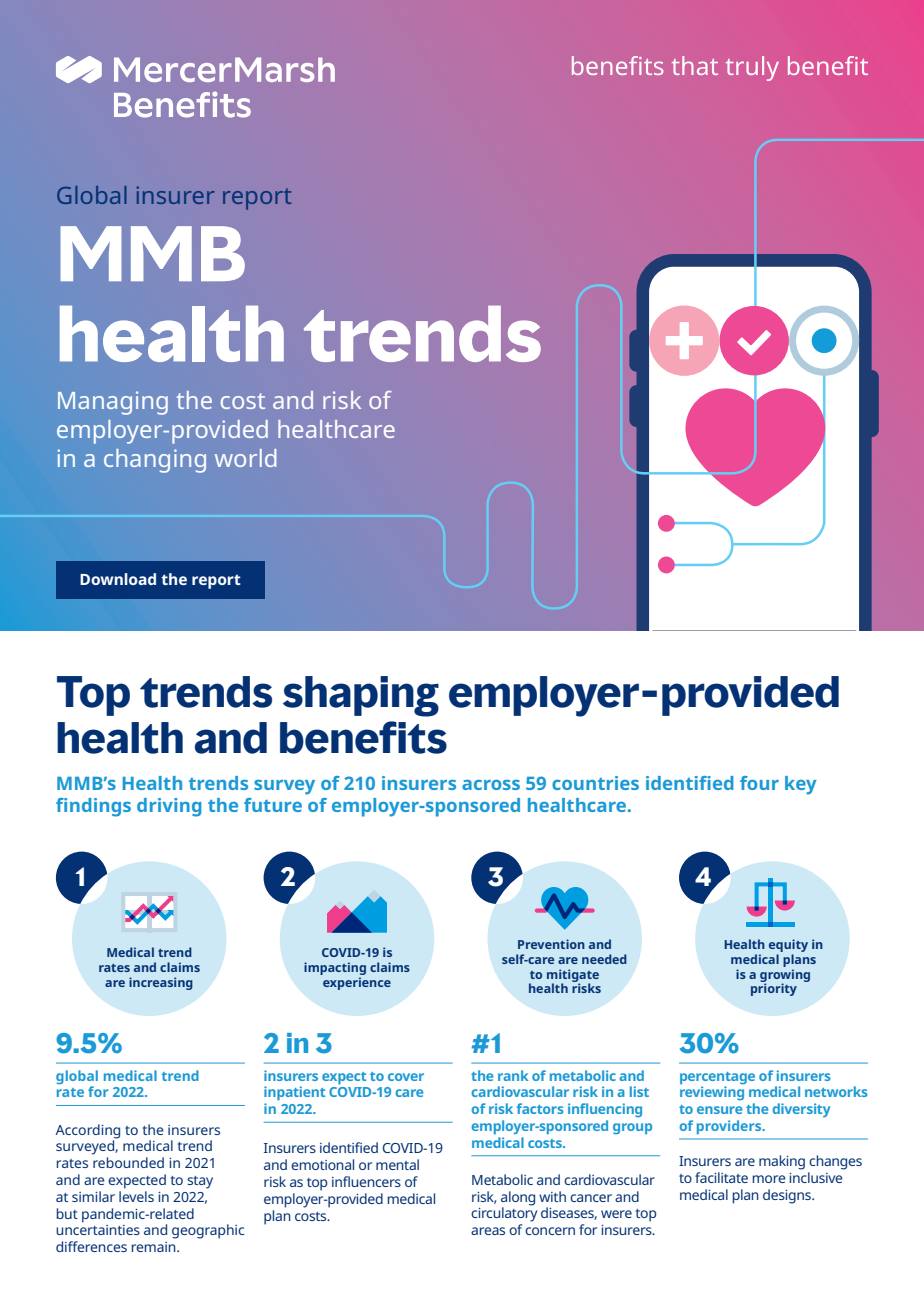 The image size is (924, 1308). I want to click on cover, so click(406, 1077).
